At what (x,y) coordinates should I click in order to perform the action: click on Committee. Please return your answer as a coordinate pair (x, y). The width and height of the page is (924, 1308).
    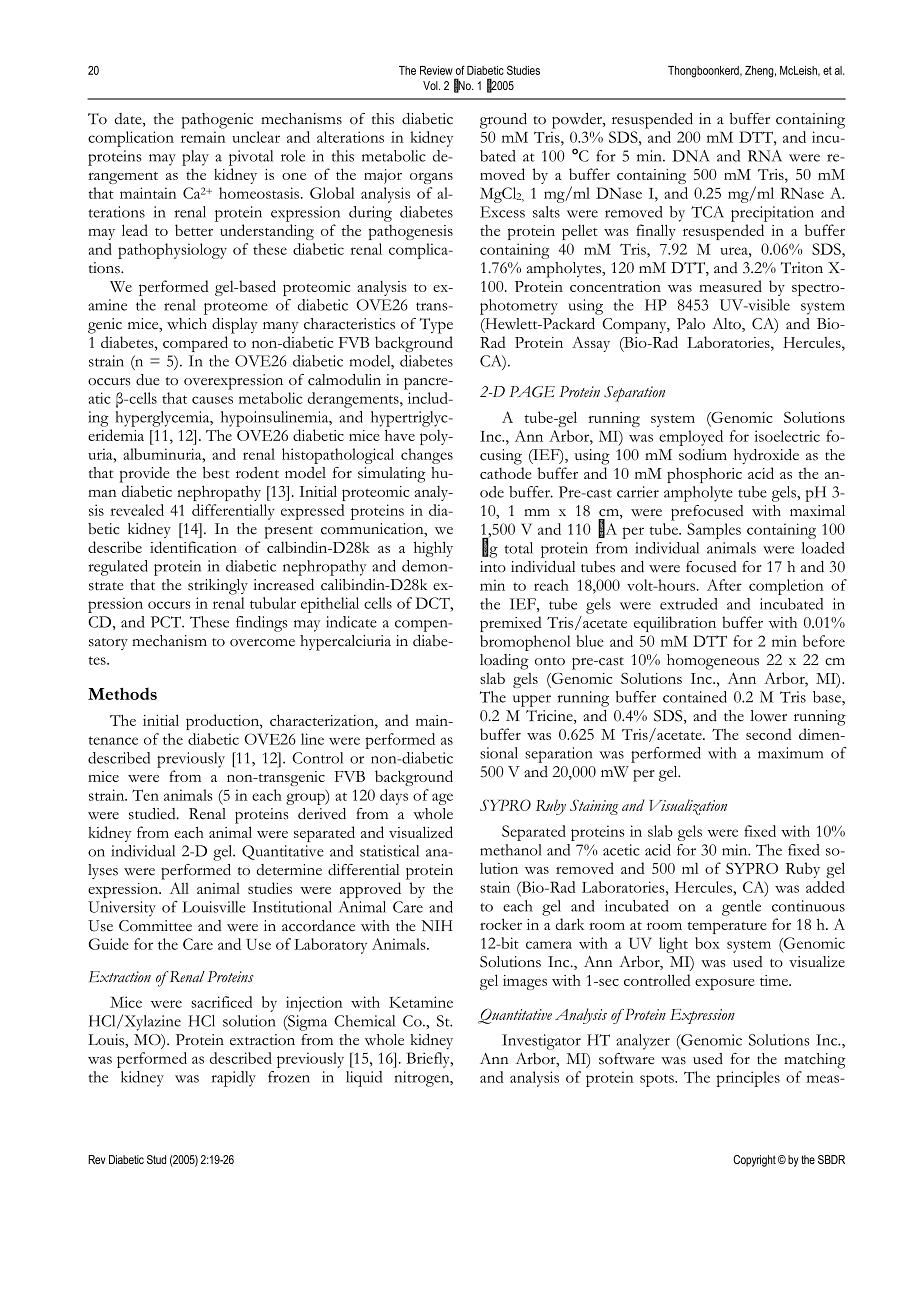
    Looking at the image, I should click on (155, 926).
